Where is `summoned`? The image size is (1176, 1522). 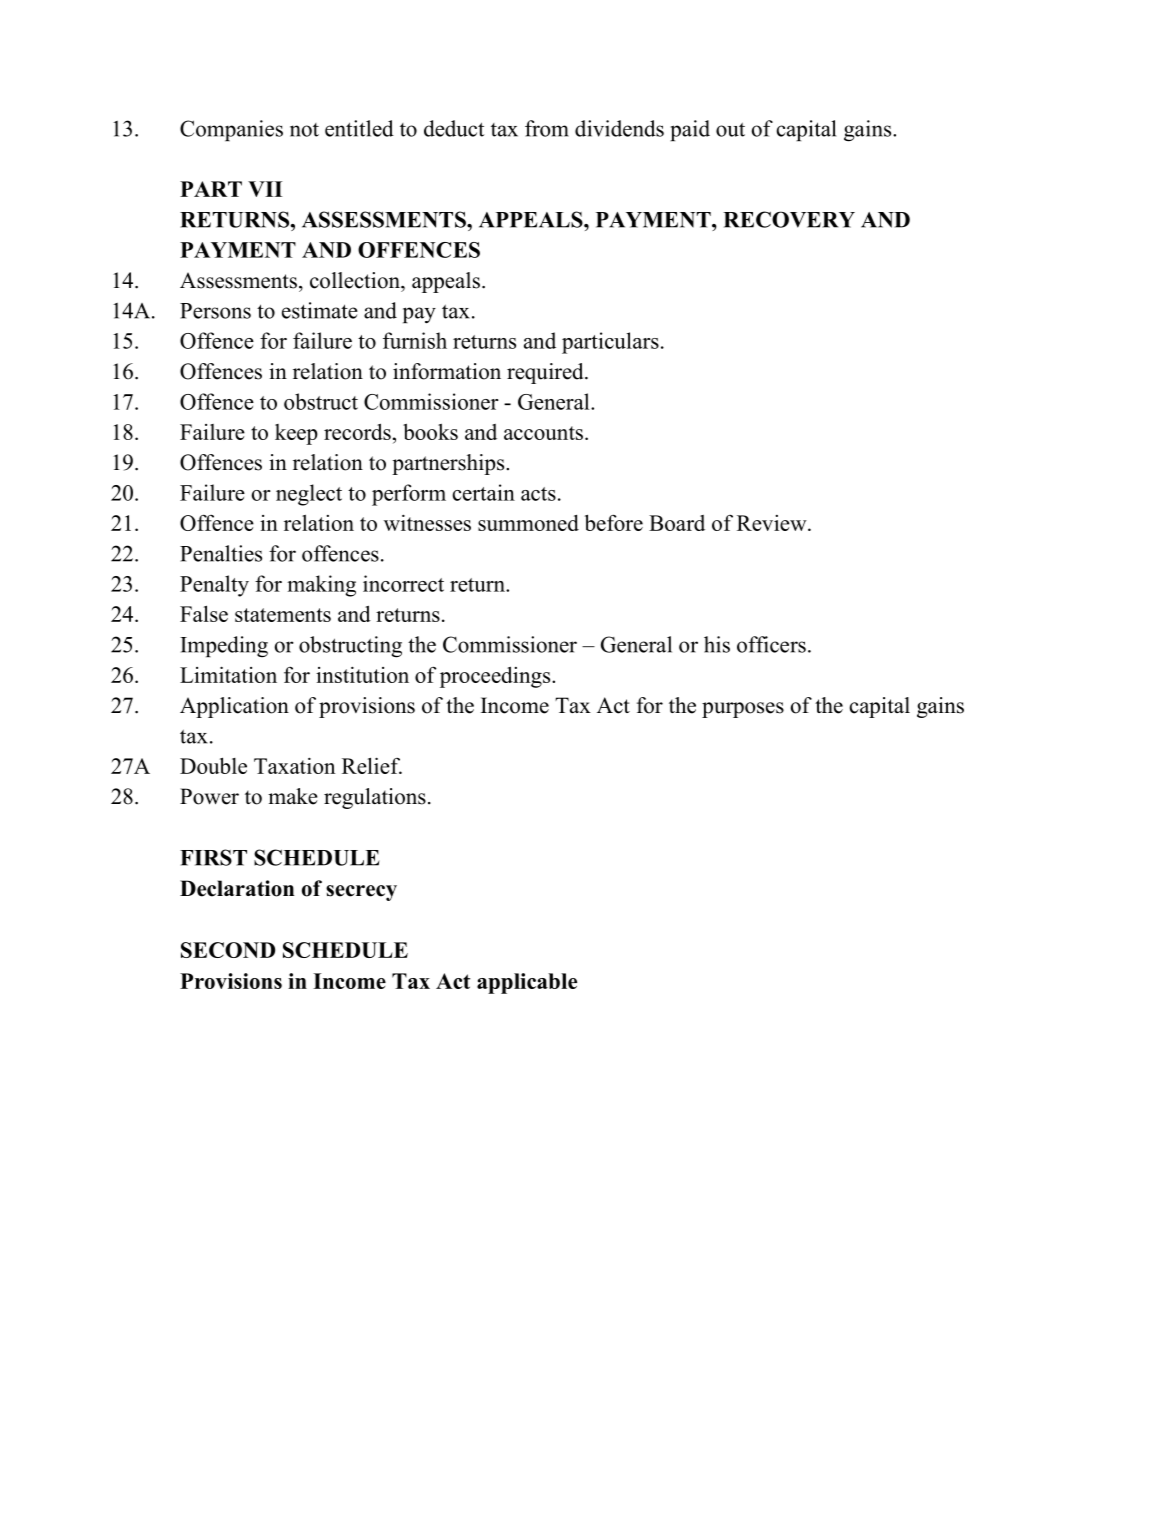
summoned is located at coordinates (528, 523).
